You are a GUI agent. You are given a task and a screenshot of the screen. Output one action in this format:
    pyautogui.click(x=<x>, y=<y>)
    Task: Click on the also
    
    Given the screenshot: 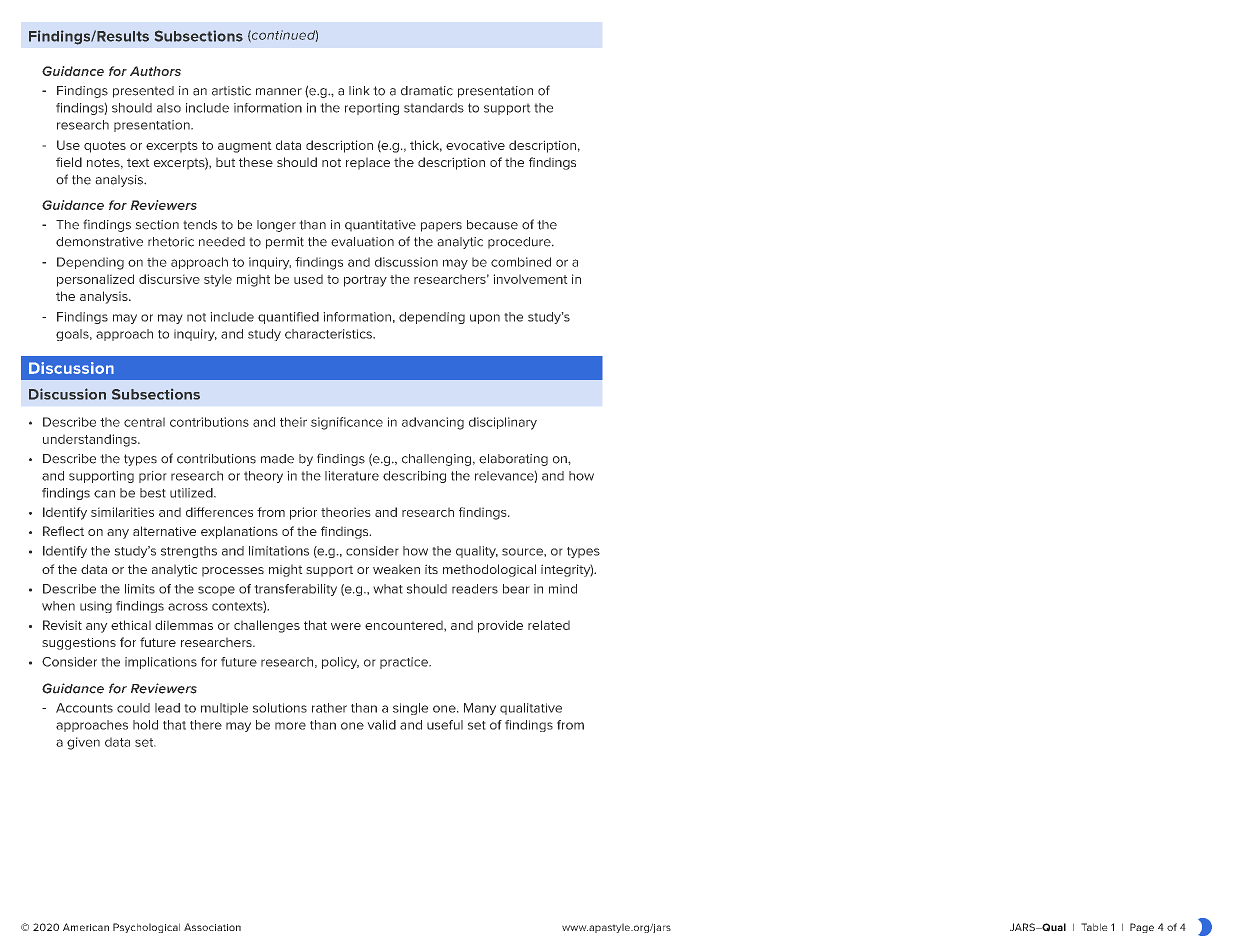 What is the action you would take?
    pyautogui.click(x=169, y=108)
